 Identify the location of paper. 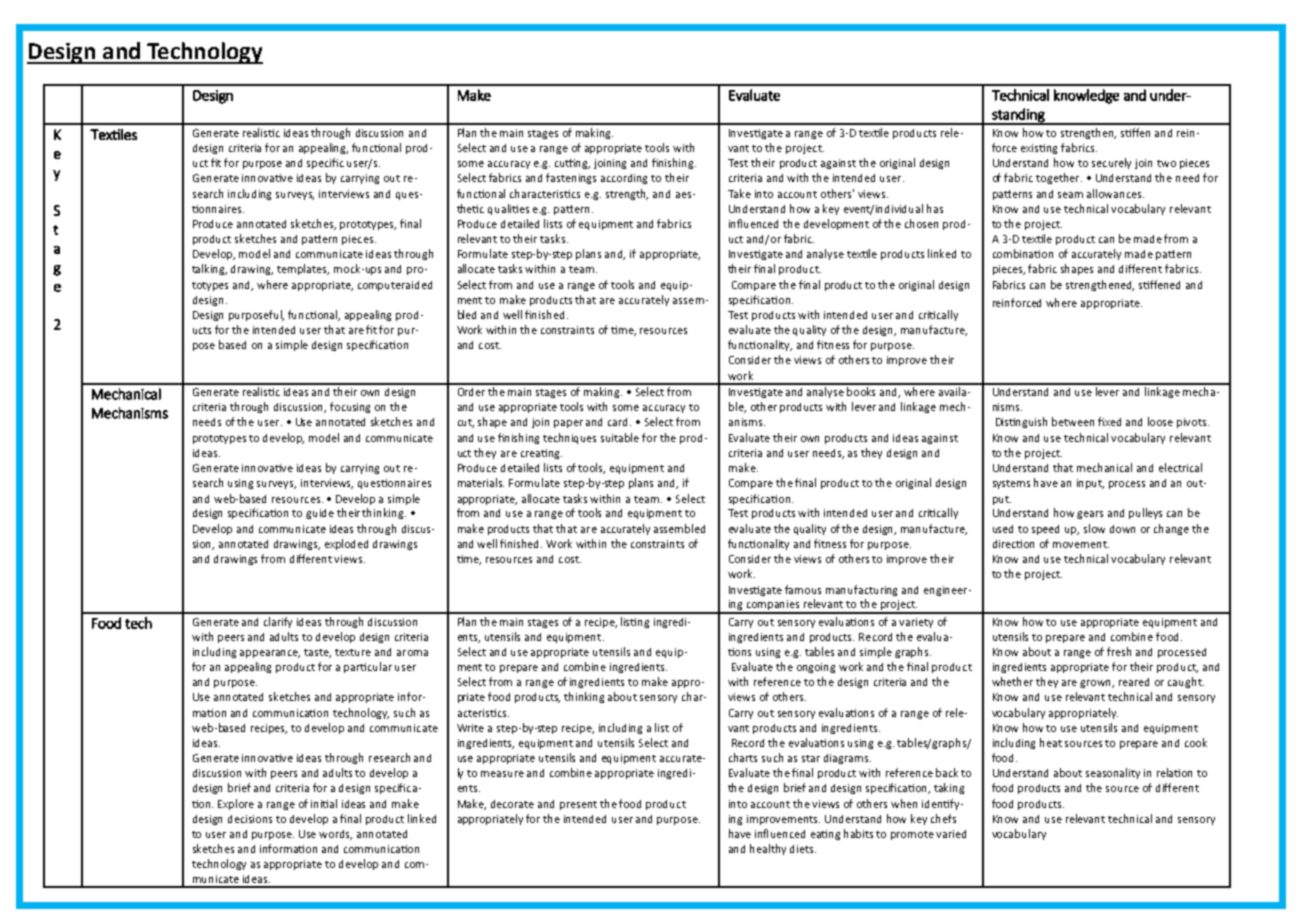
(568, 424).
